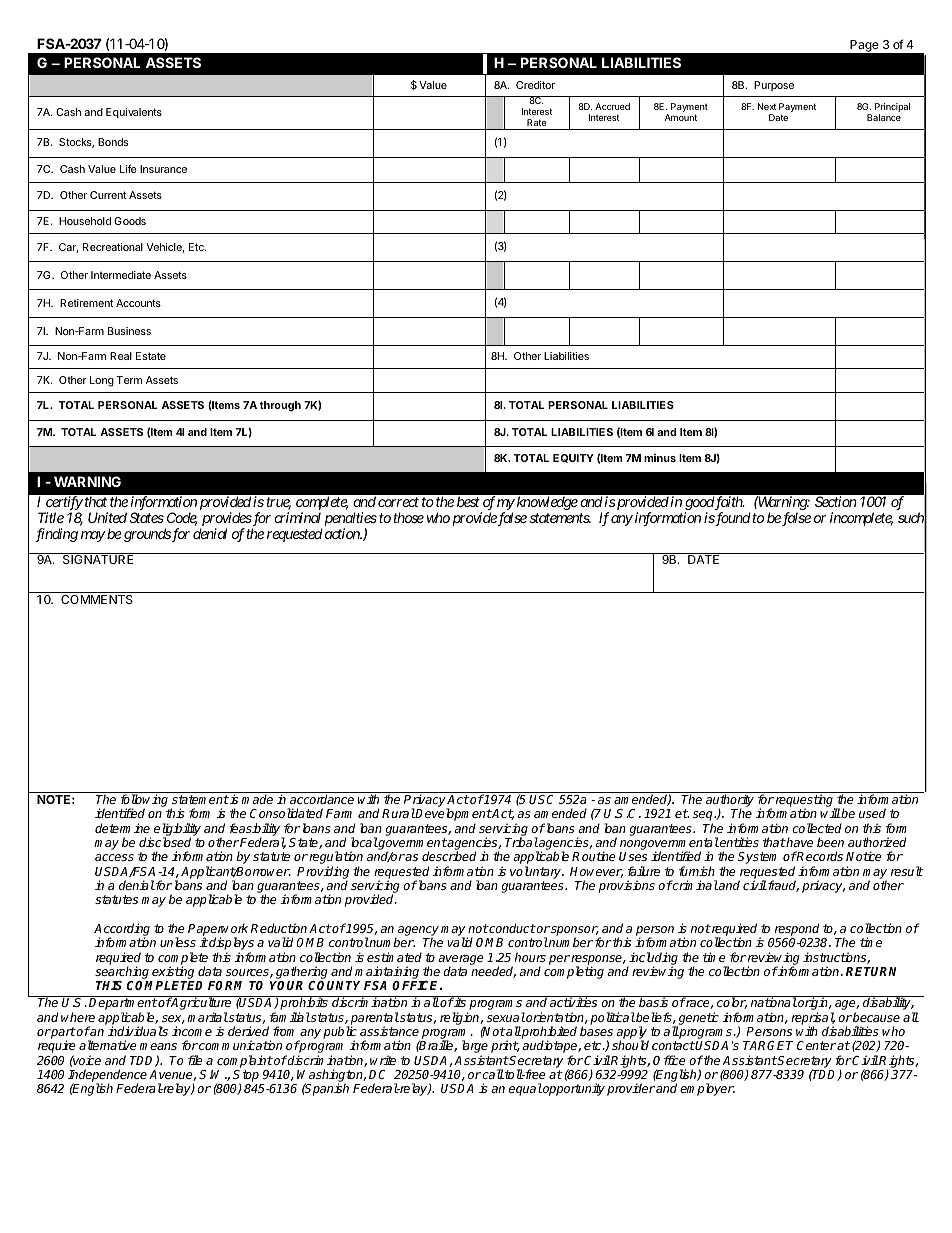 The width and height of the image is (952, 1233). Describe the element at coordinates (177, 830) in the image. I see `eligibility` at that location.
